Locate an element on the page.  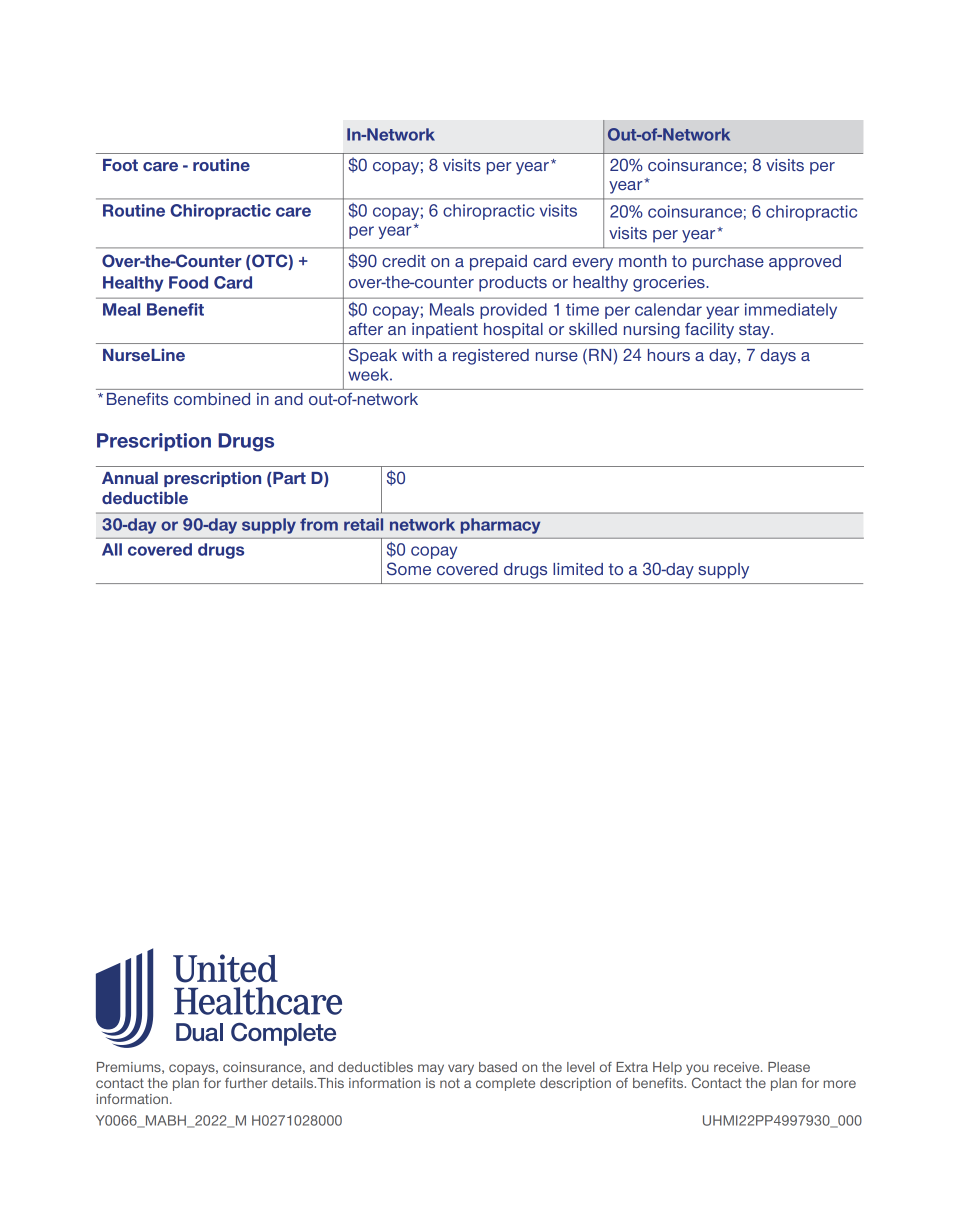
registered is located at coordinates (491, 357).
